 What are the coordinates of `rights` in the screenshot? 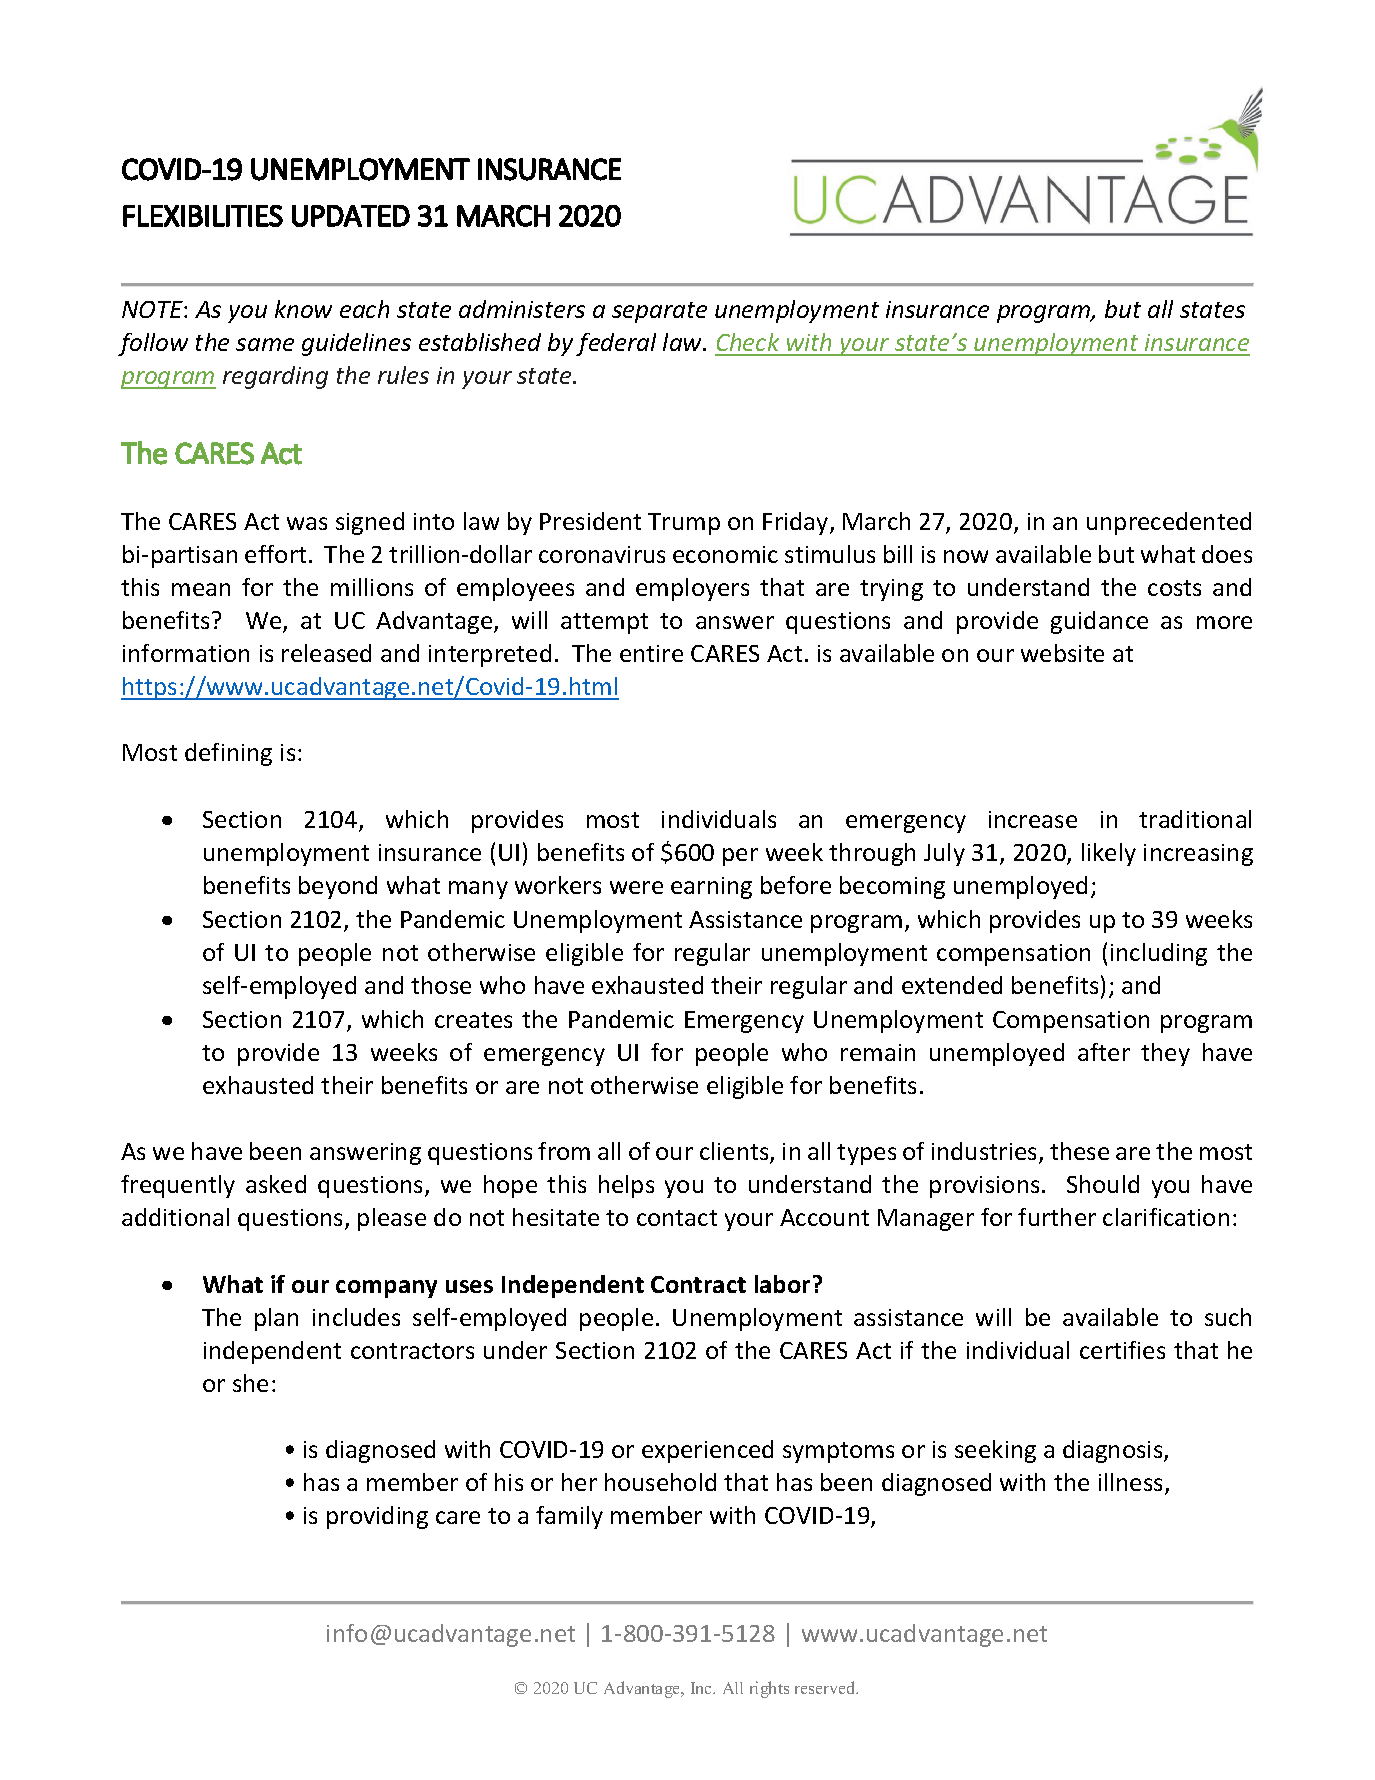 It's located at (769, 1689).
